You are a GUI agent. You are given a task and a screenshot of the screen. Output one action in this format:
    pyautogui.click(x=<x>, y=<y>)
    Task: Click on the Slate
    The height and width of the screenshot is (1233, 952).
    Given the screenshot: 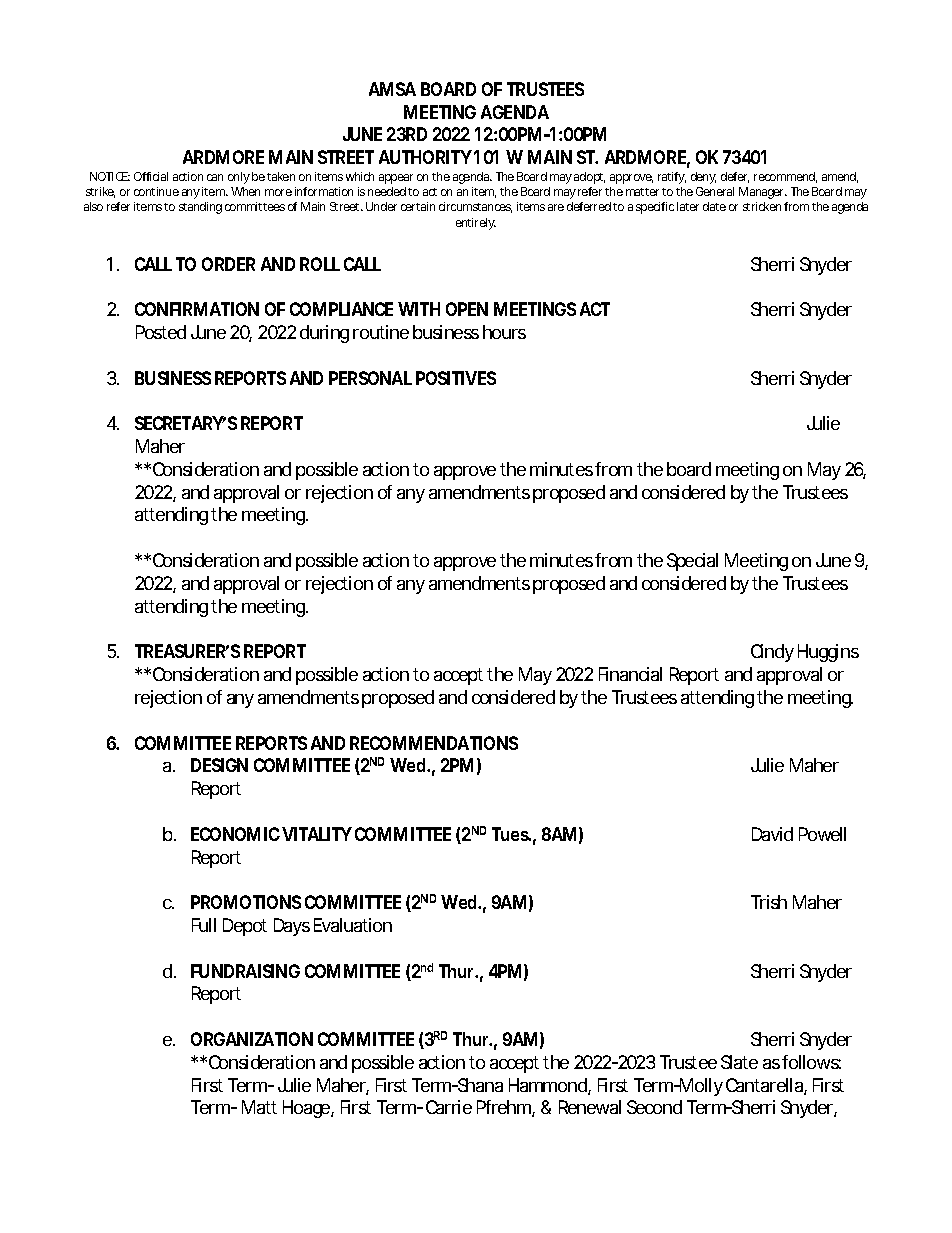 What is the action you would take?
    pyautogui.click(x=739, y=1062)
